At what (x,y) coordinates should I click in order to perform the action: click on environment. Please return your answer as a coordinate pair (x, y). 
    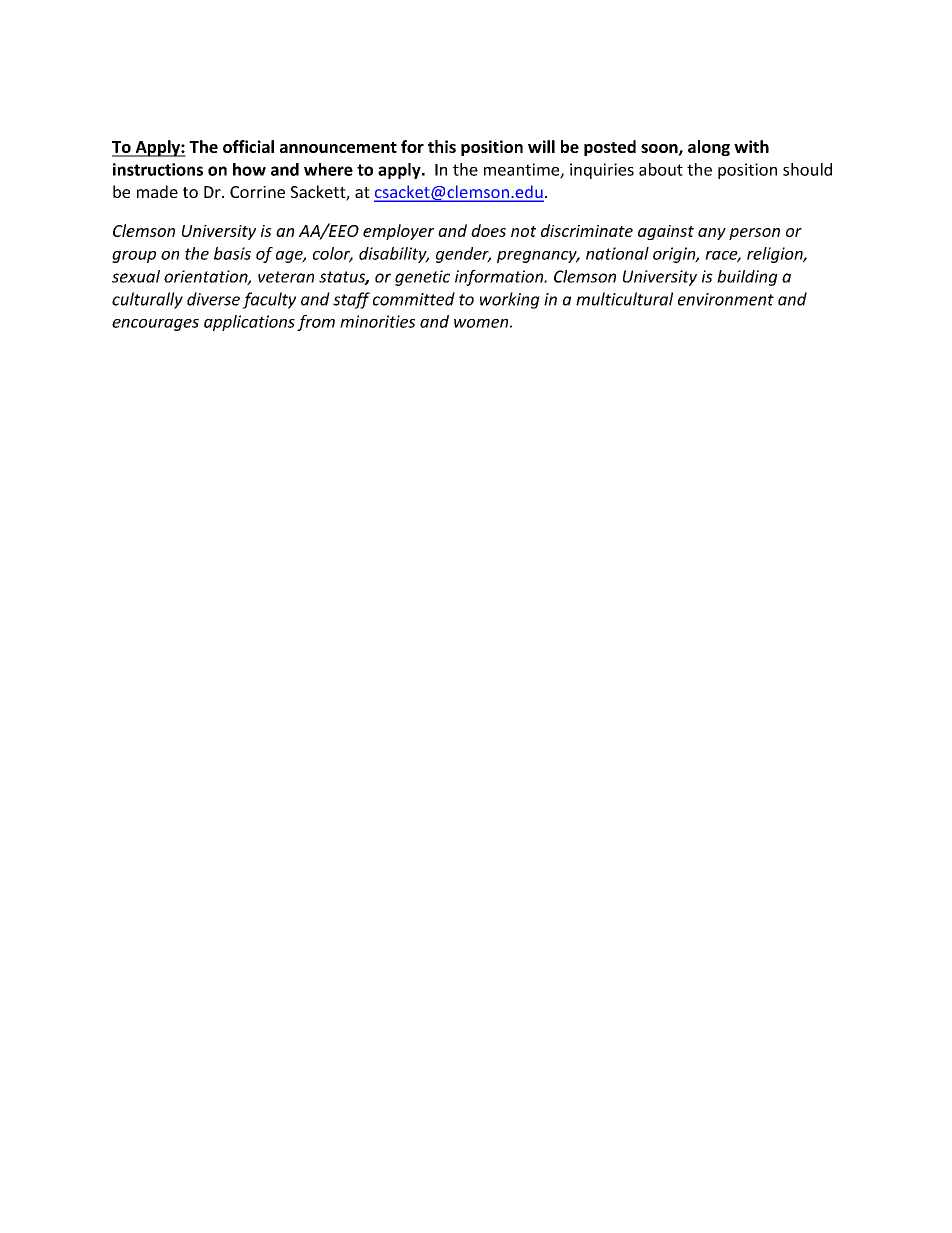
    Looking at the image, I should click on (726, 299).
